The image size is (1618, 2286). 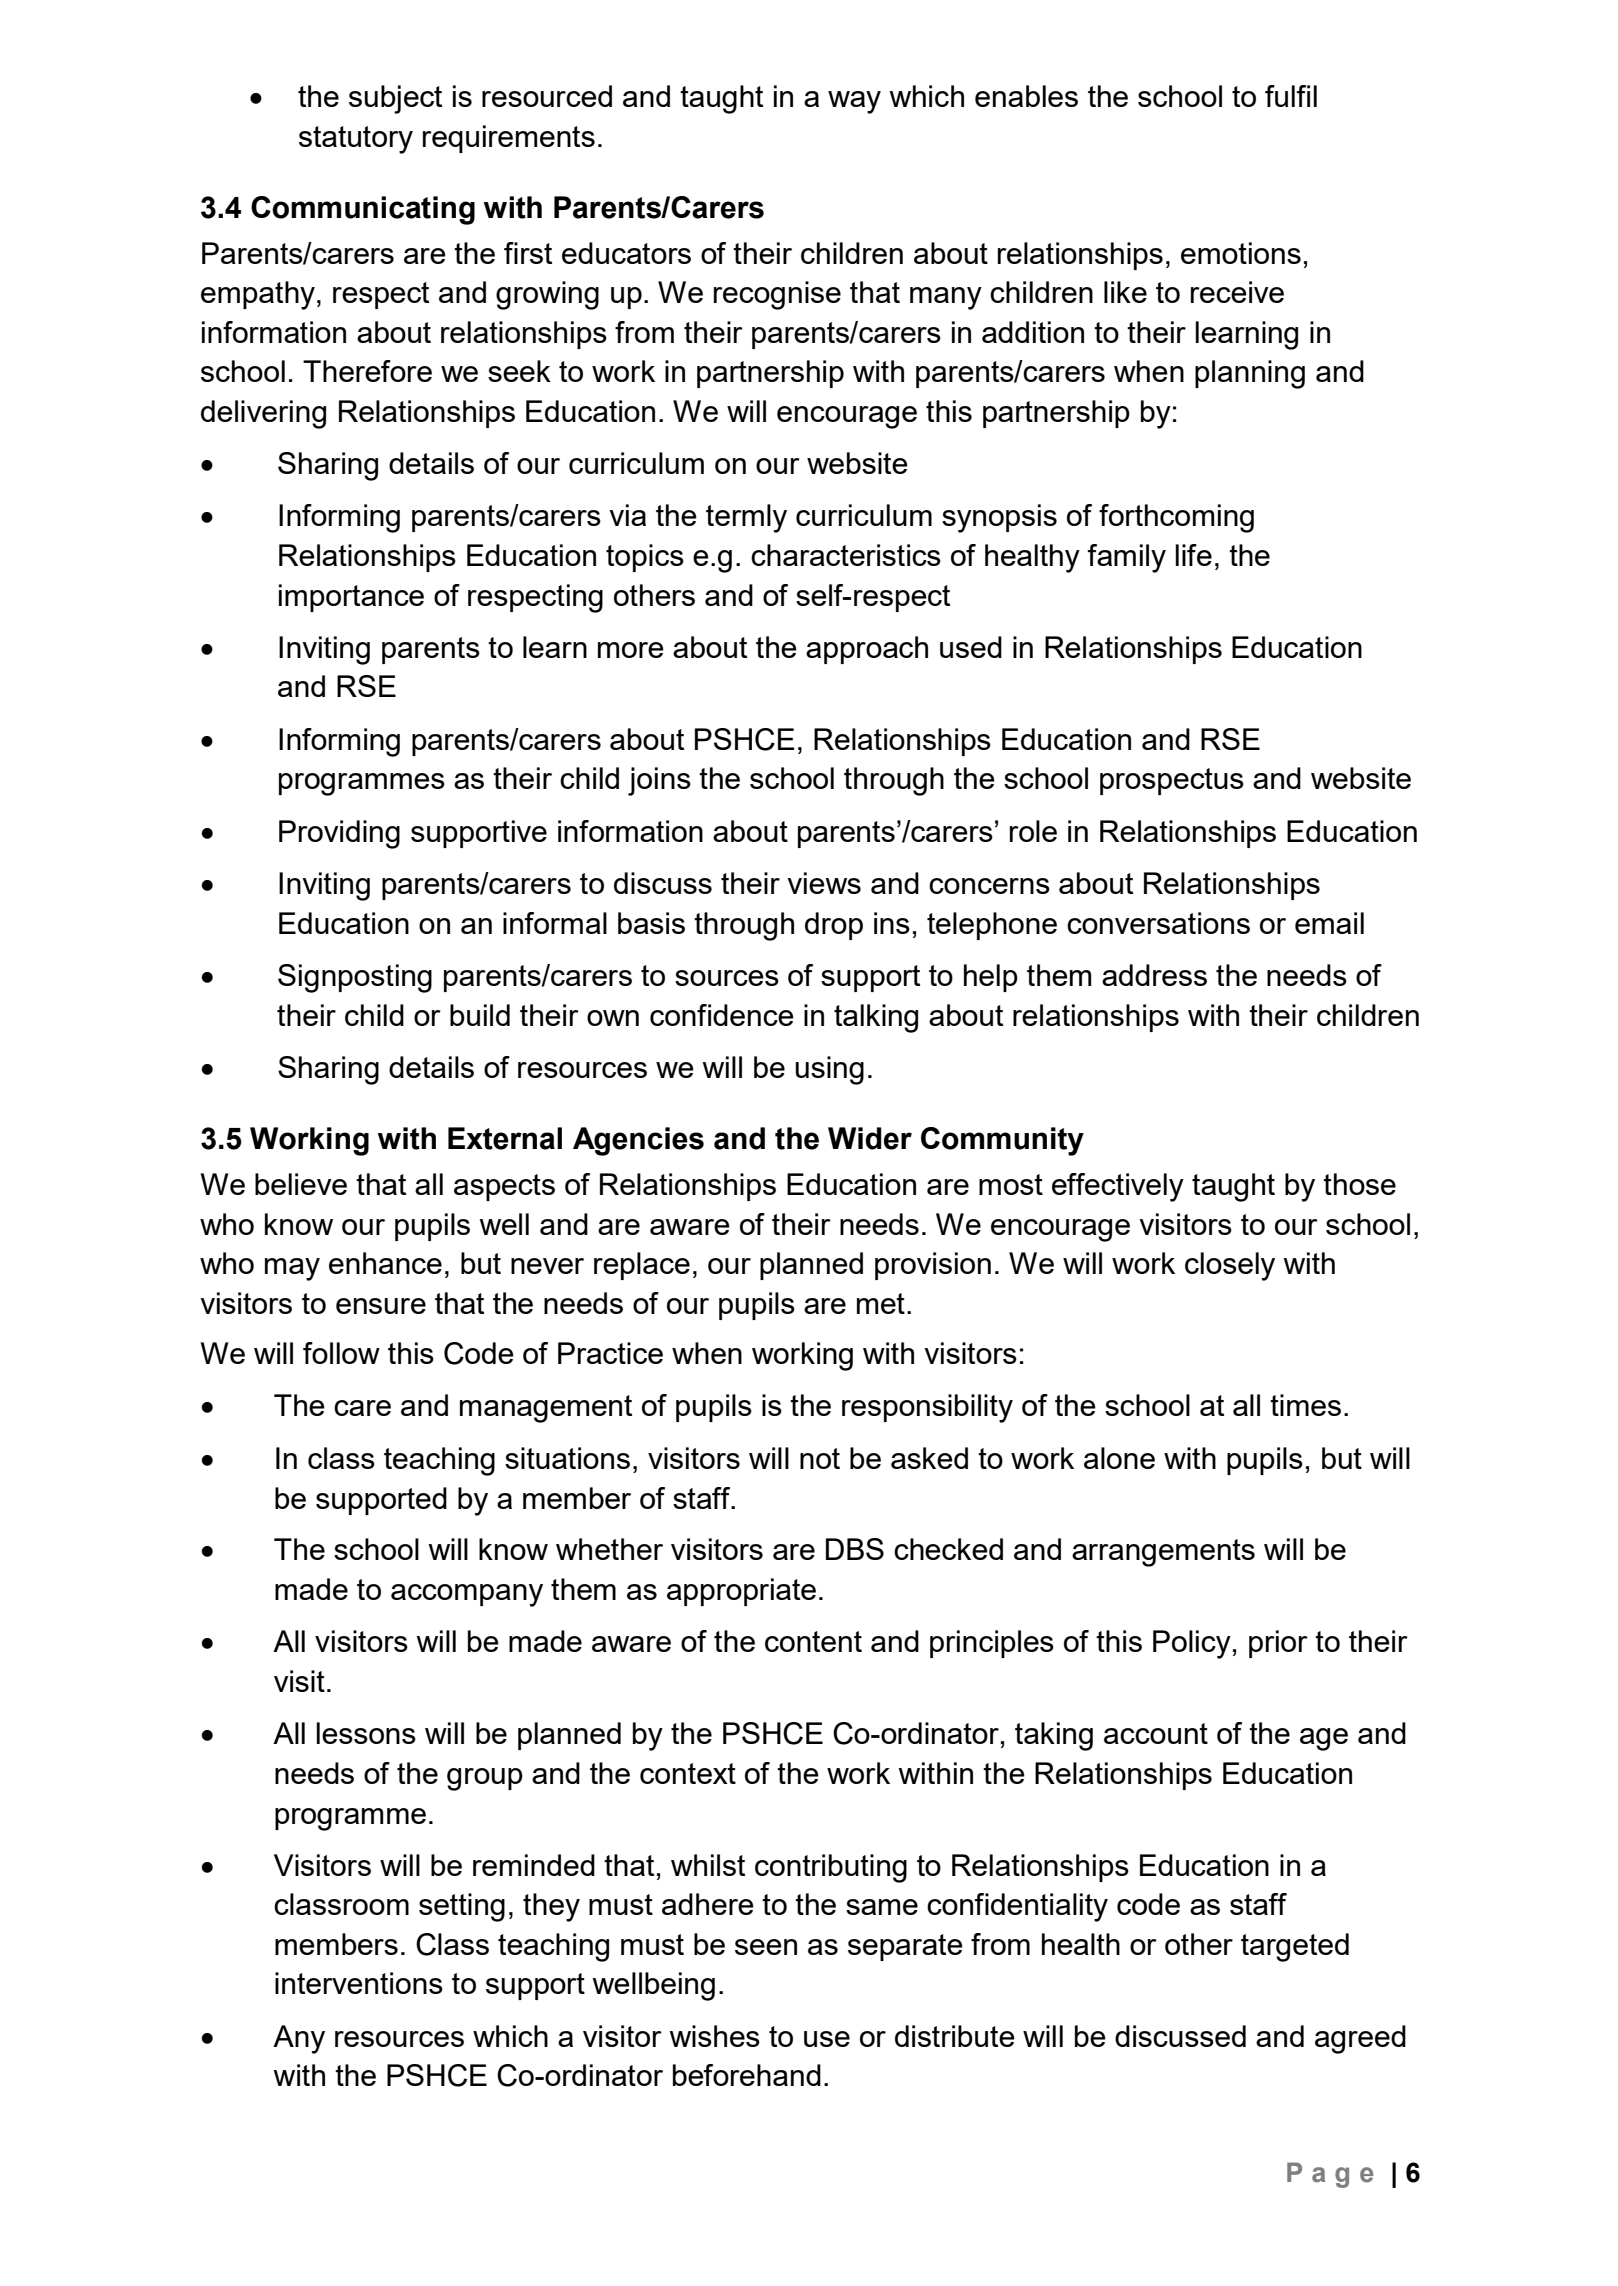 What do you see at coordinates (881, 1303) in the screenshot?
I see `met` at bounding box center [881, 1303].
